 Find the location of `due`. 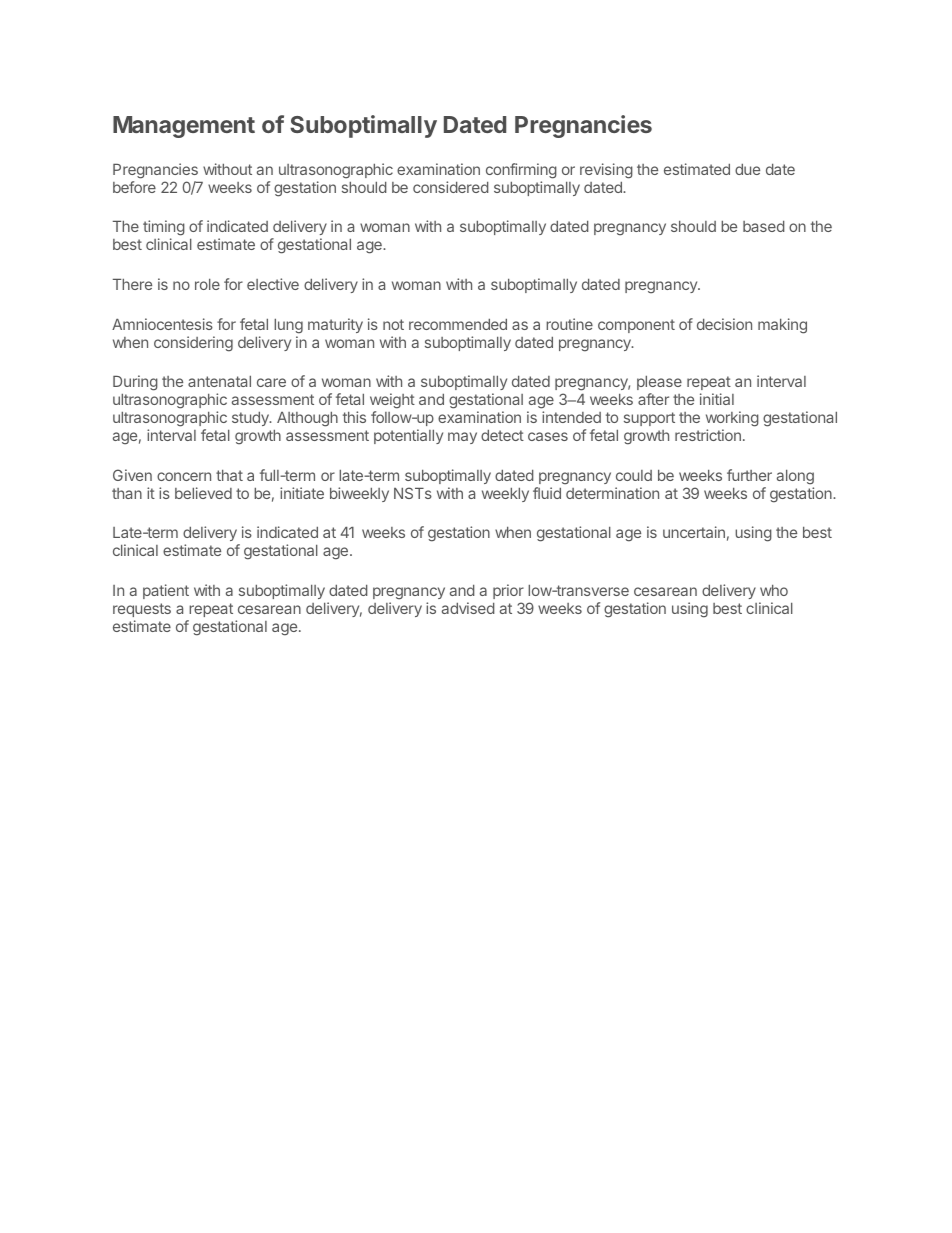

due is located at coordinates (747, 169).
